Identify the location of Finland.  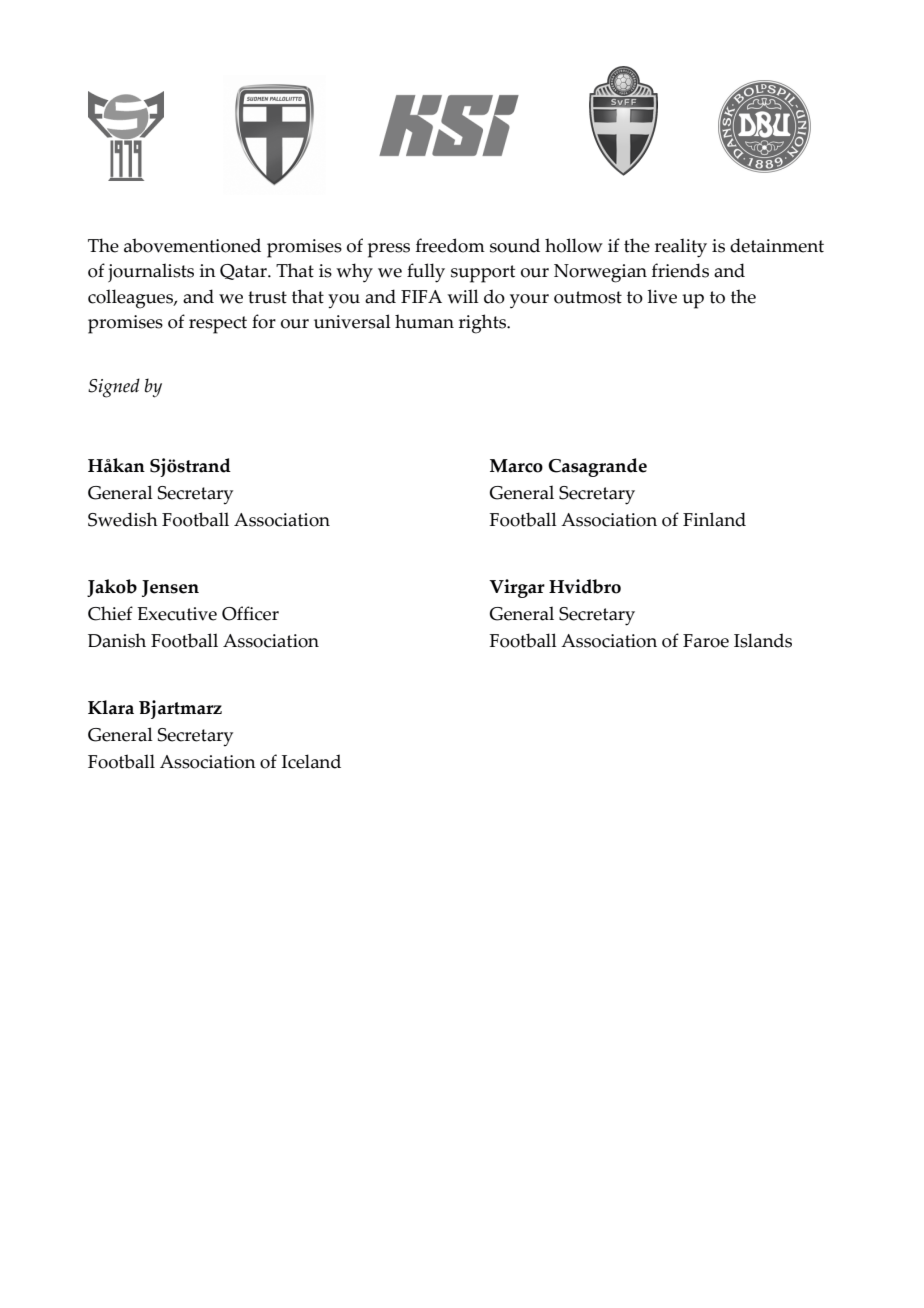
(714, 519).
